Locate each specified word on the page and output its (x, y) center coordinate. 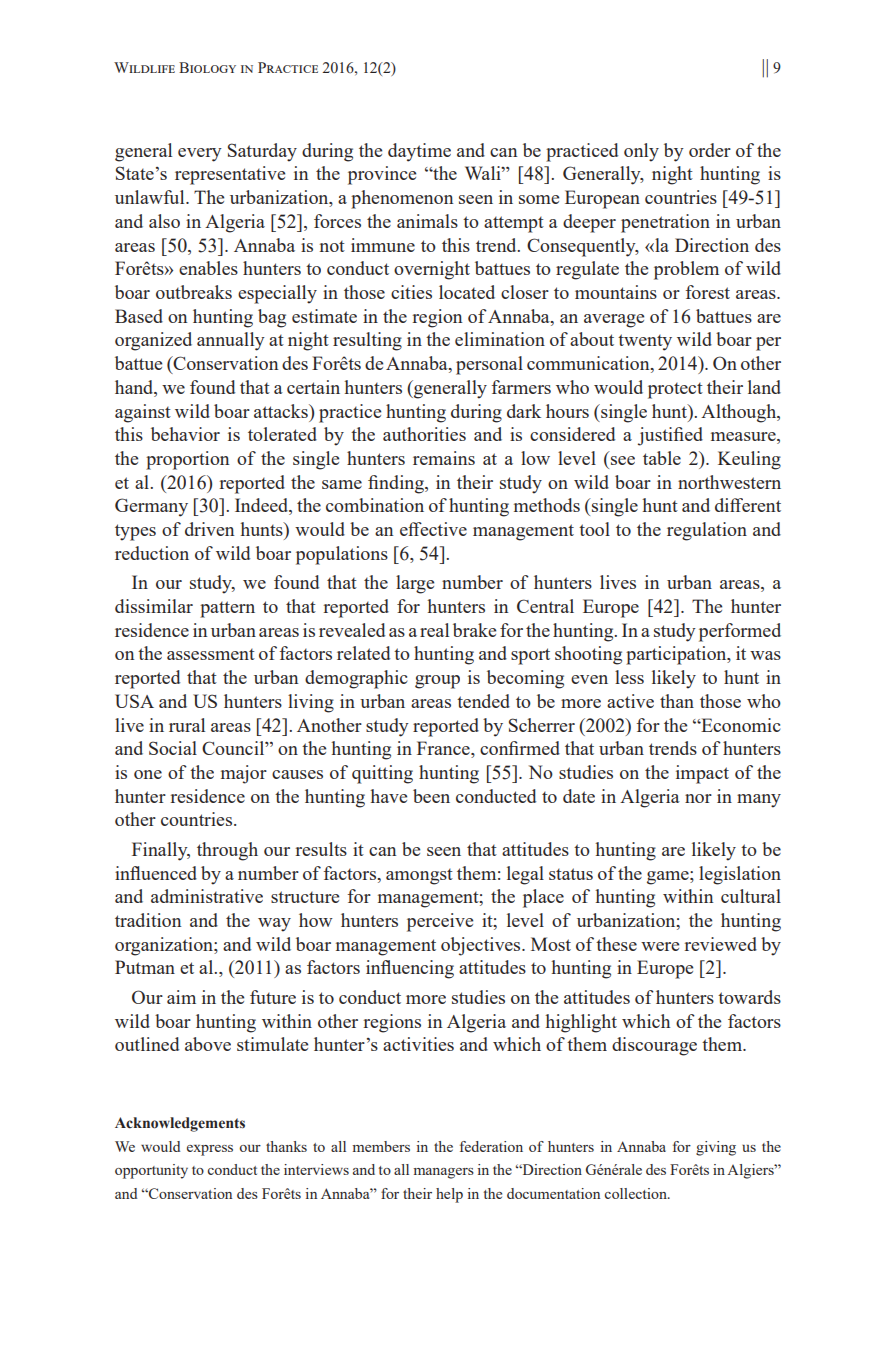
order (710, 150)
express (210, 1150)
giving (716, 1148)
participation (677, 655)
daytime (419, 152)
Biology (207, 67)
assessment (211, 654)
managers (443, 1173)
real (434, 630)
